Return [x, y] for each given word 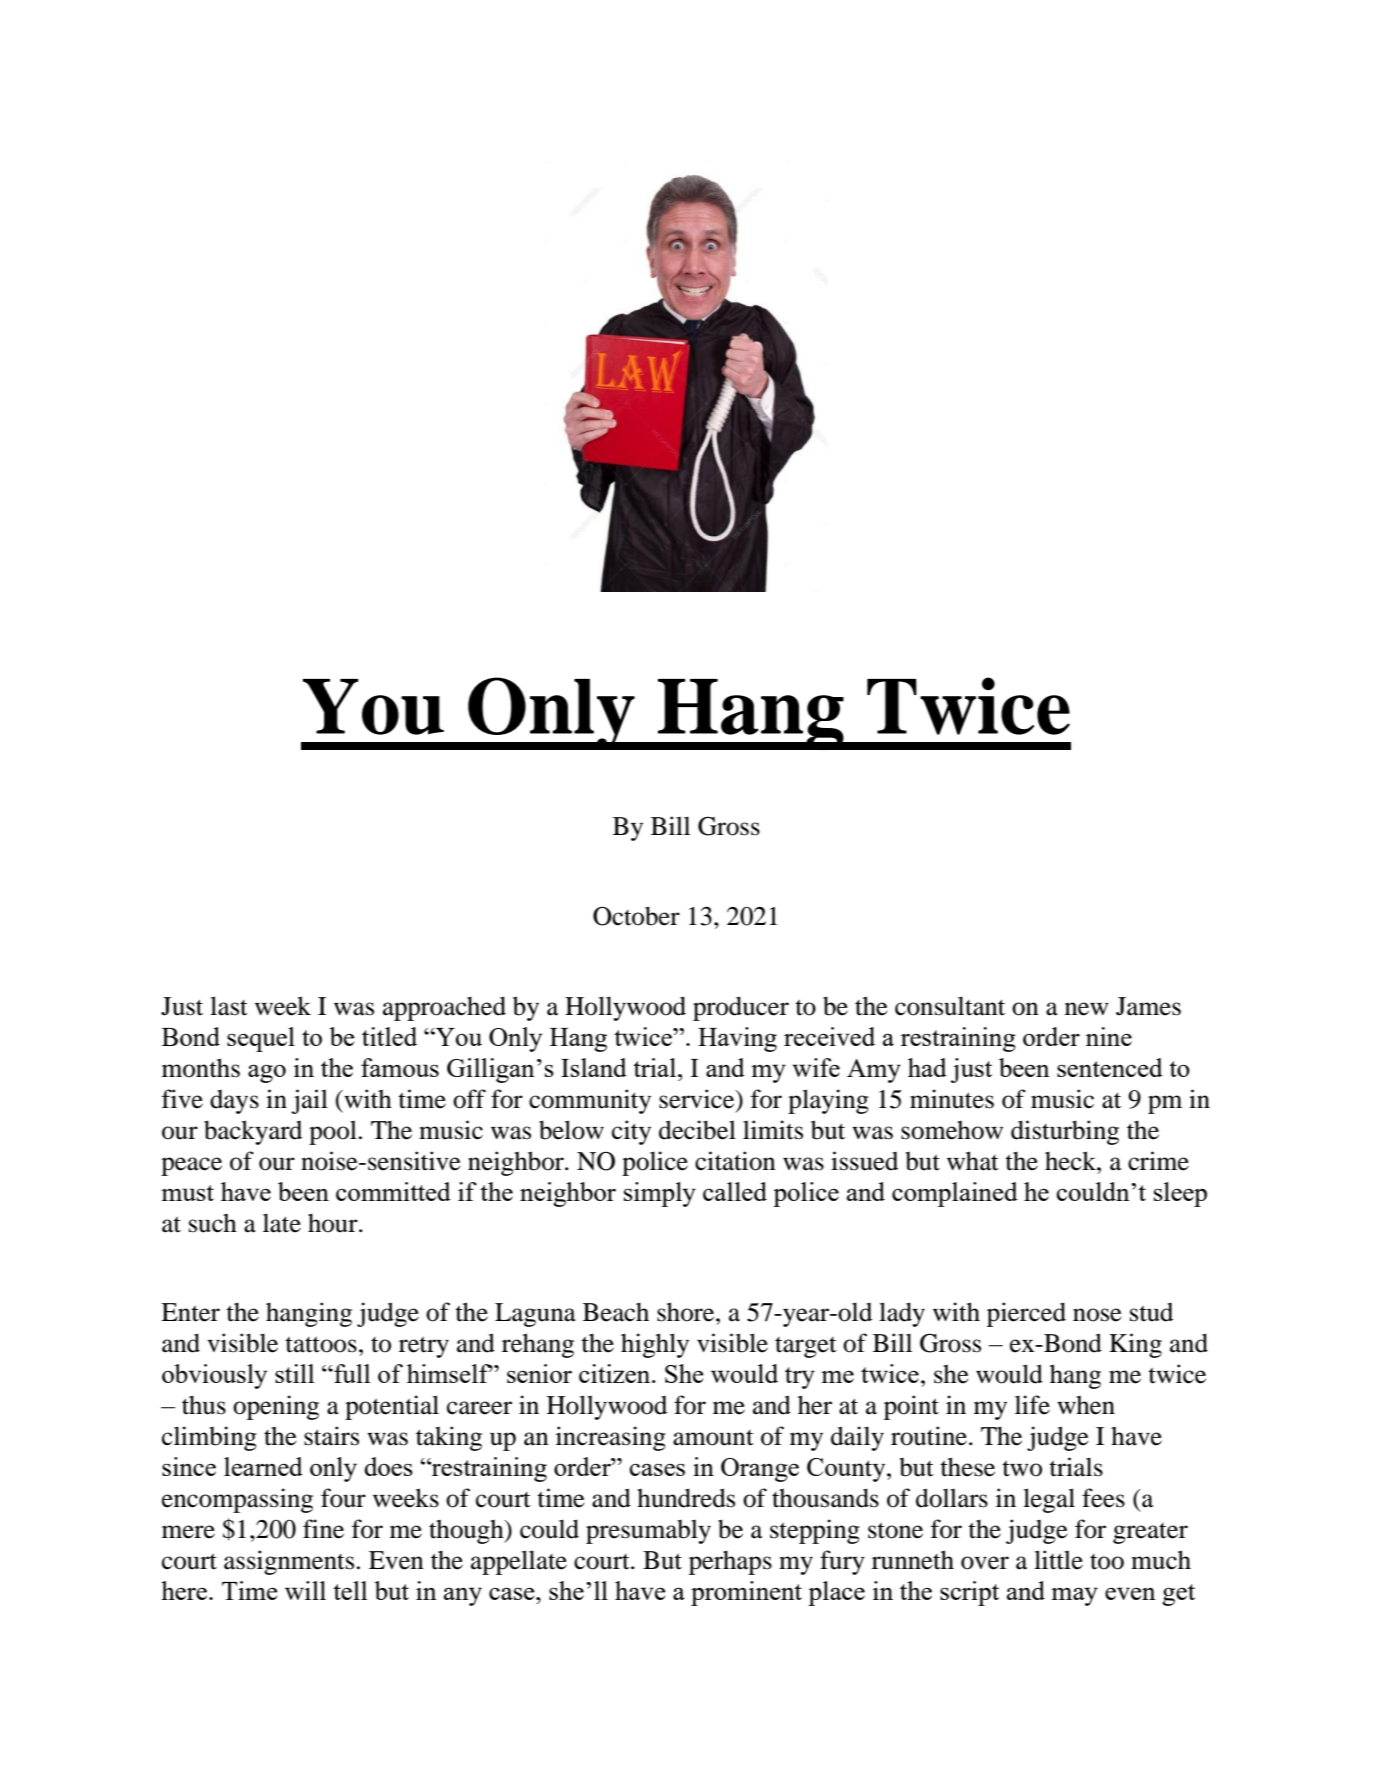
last [229, 1006]
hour [334, 1223]
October [636, 916]
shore [687, 1312]
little [1058, 1560]
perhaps [730, 1562]
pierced [1026, 1314]
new [1087, 1009]
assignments [289, 1562]
